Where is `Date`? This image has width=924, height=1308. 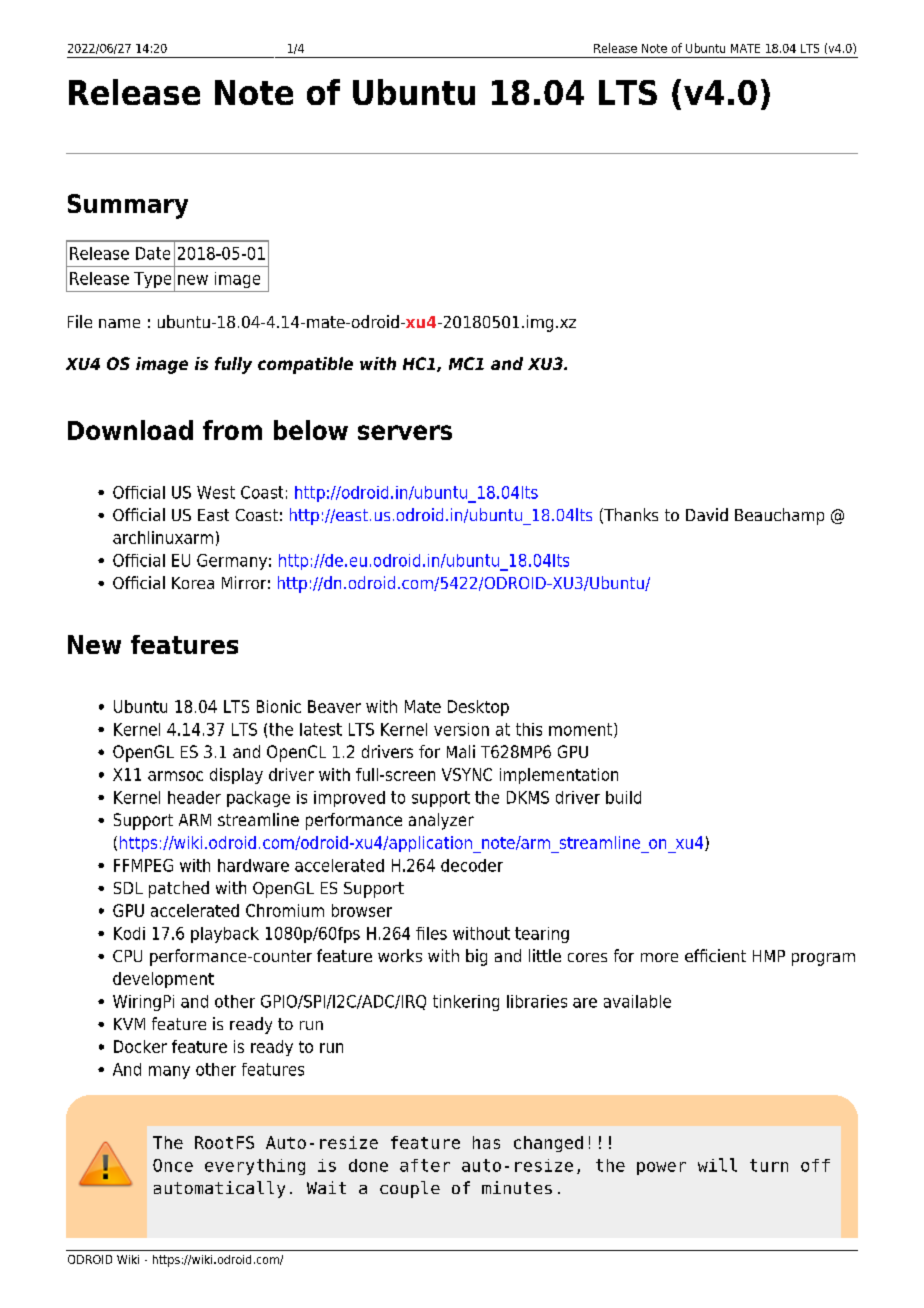 Date is located at coordinates (153, 253).
